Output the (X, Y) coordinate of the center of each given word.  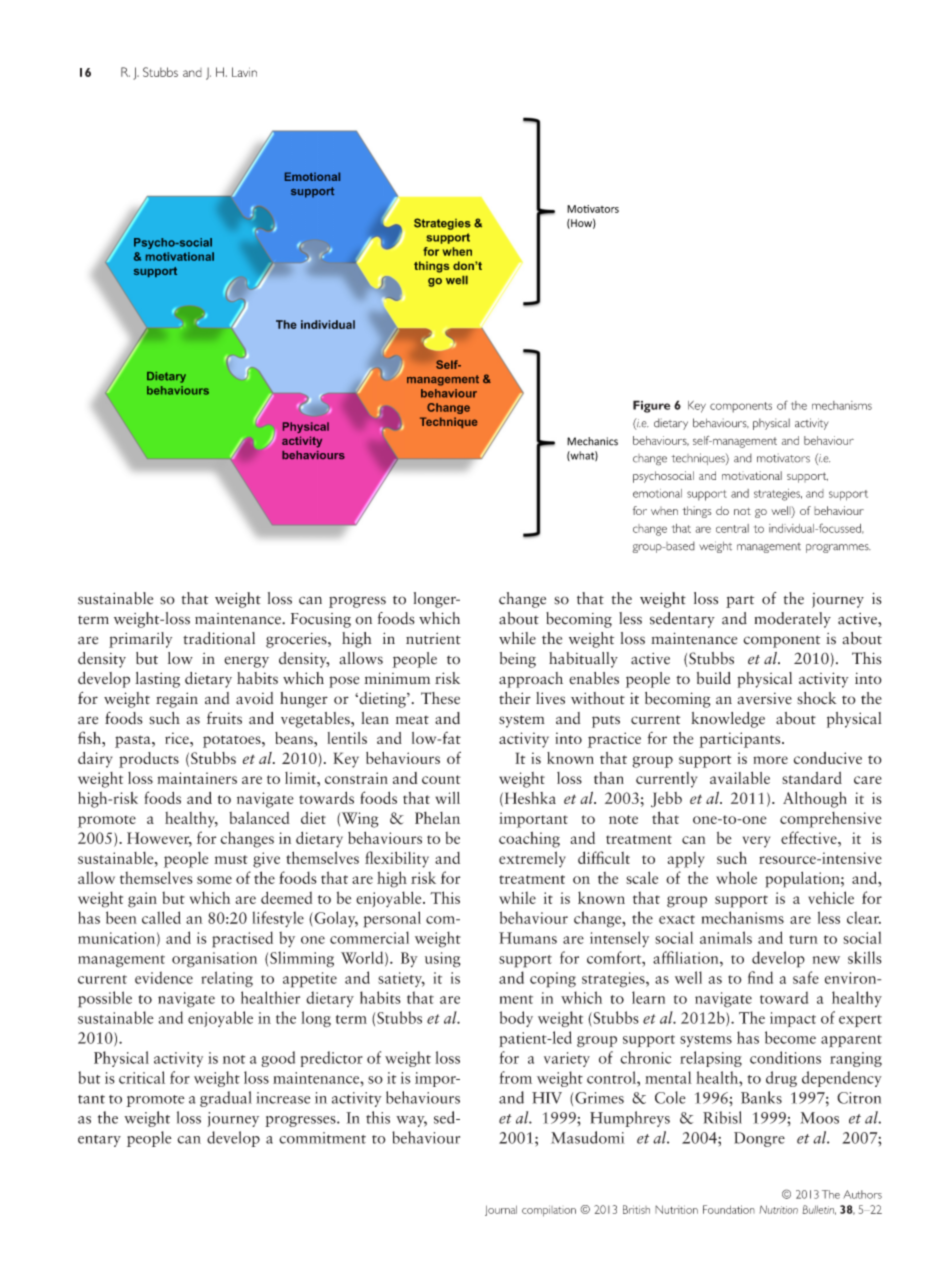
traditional (219, 638)
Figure (652, 406)
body (516, 1019)
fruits (224, 718)
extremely (532, 859)
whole (736, 877)
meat (412, 720)
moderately (793, 620)
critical (142, 1077)
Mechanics (592, 441)
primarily (140, 640)
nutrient (433, 639)
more (770, 760)
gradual (226, 1099)
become (790, 1037)
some (214, 880)
